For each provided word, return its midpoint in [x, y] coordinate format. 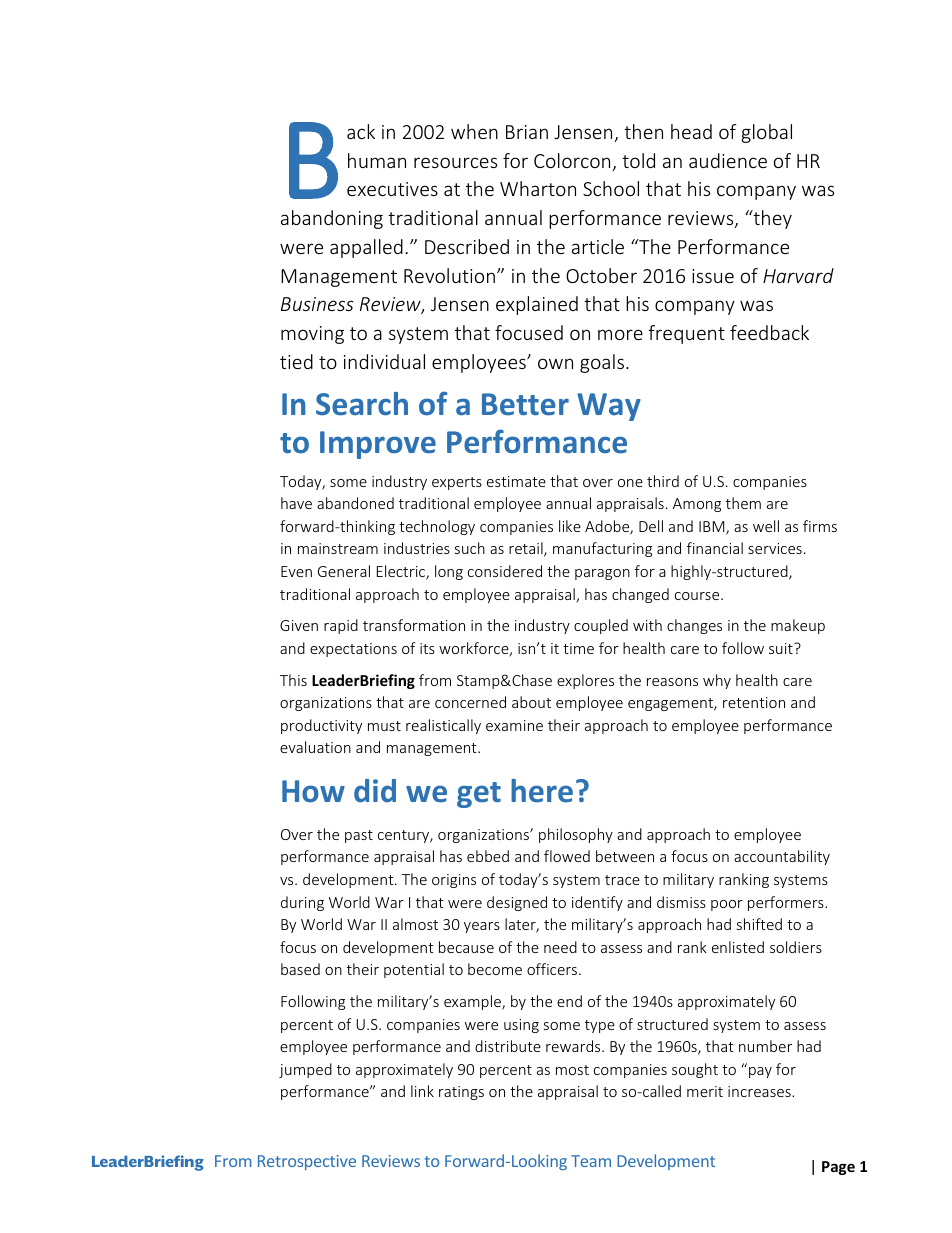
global [766, 133]
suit [782, 648]
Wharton [538, 188]
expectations [353, 650]
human [377, 160]
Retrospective [307, 1162]
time [578, 648]
